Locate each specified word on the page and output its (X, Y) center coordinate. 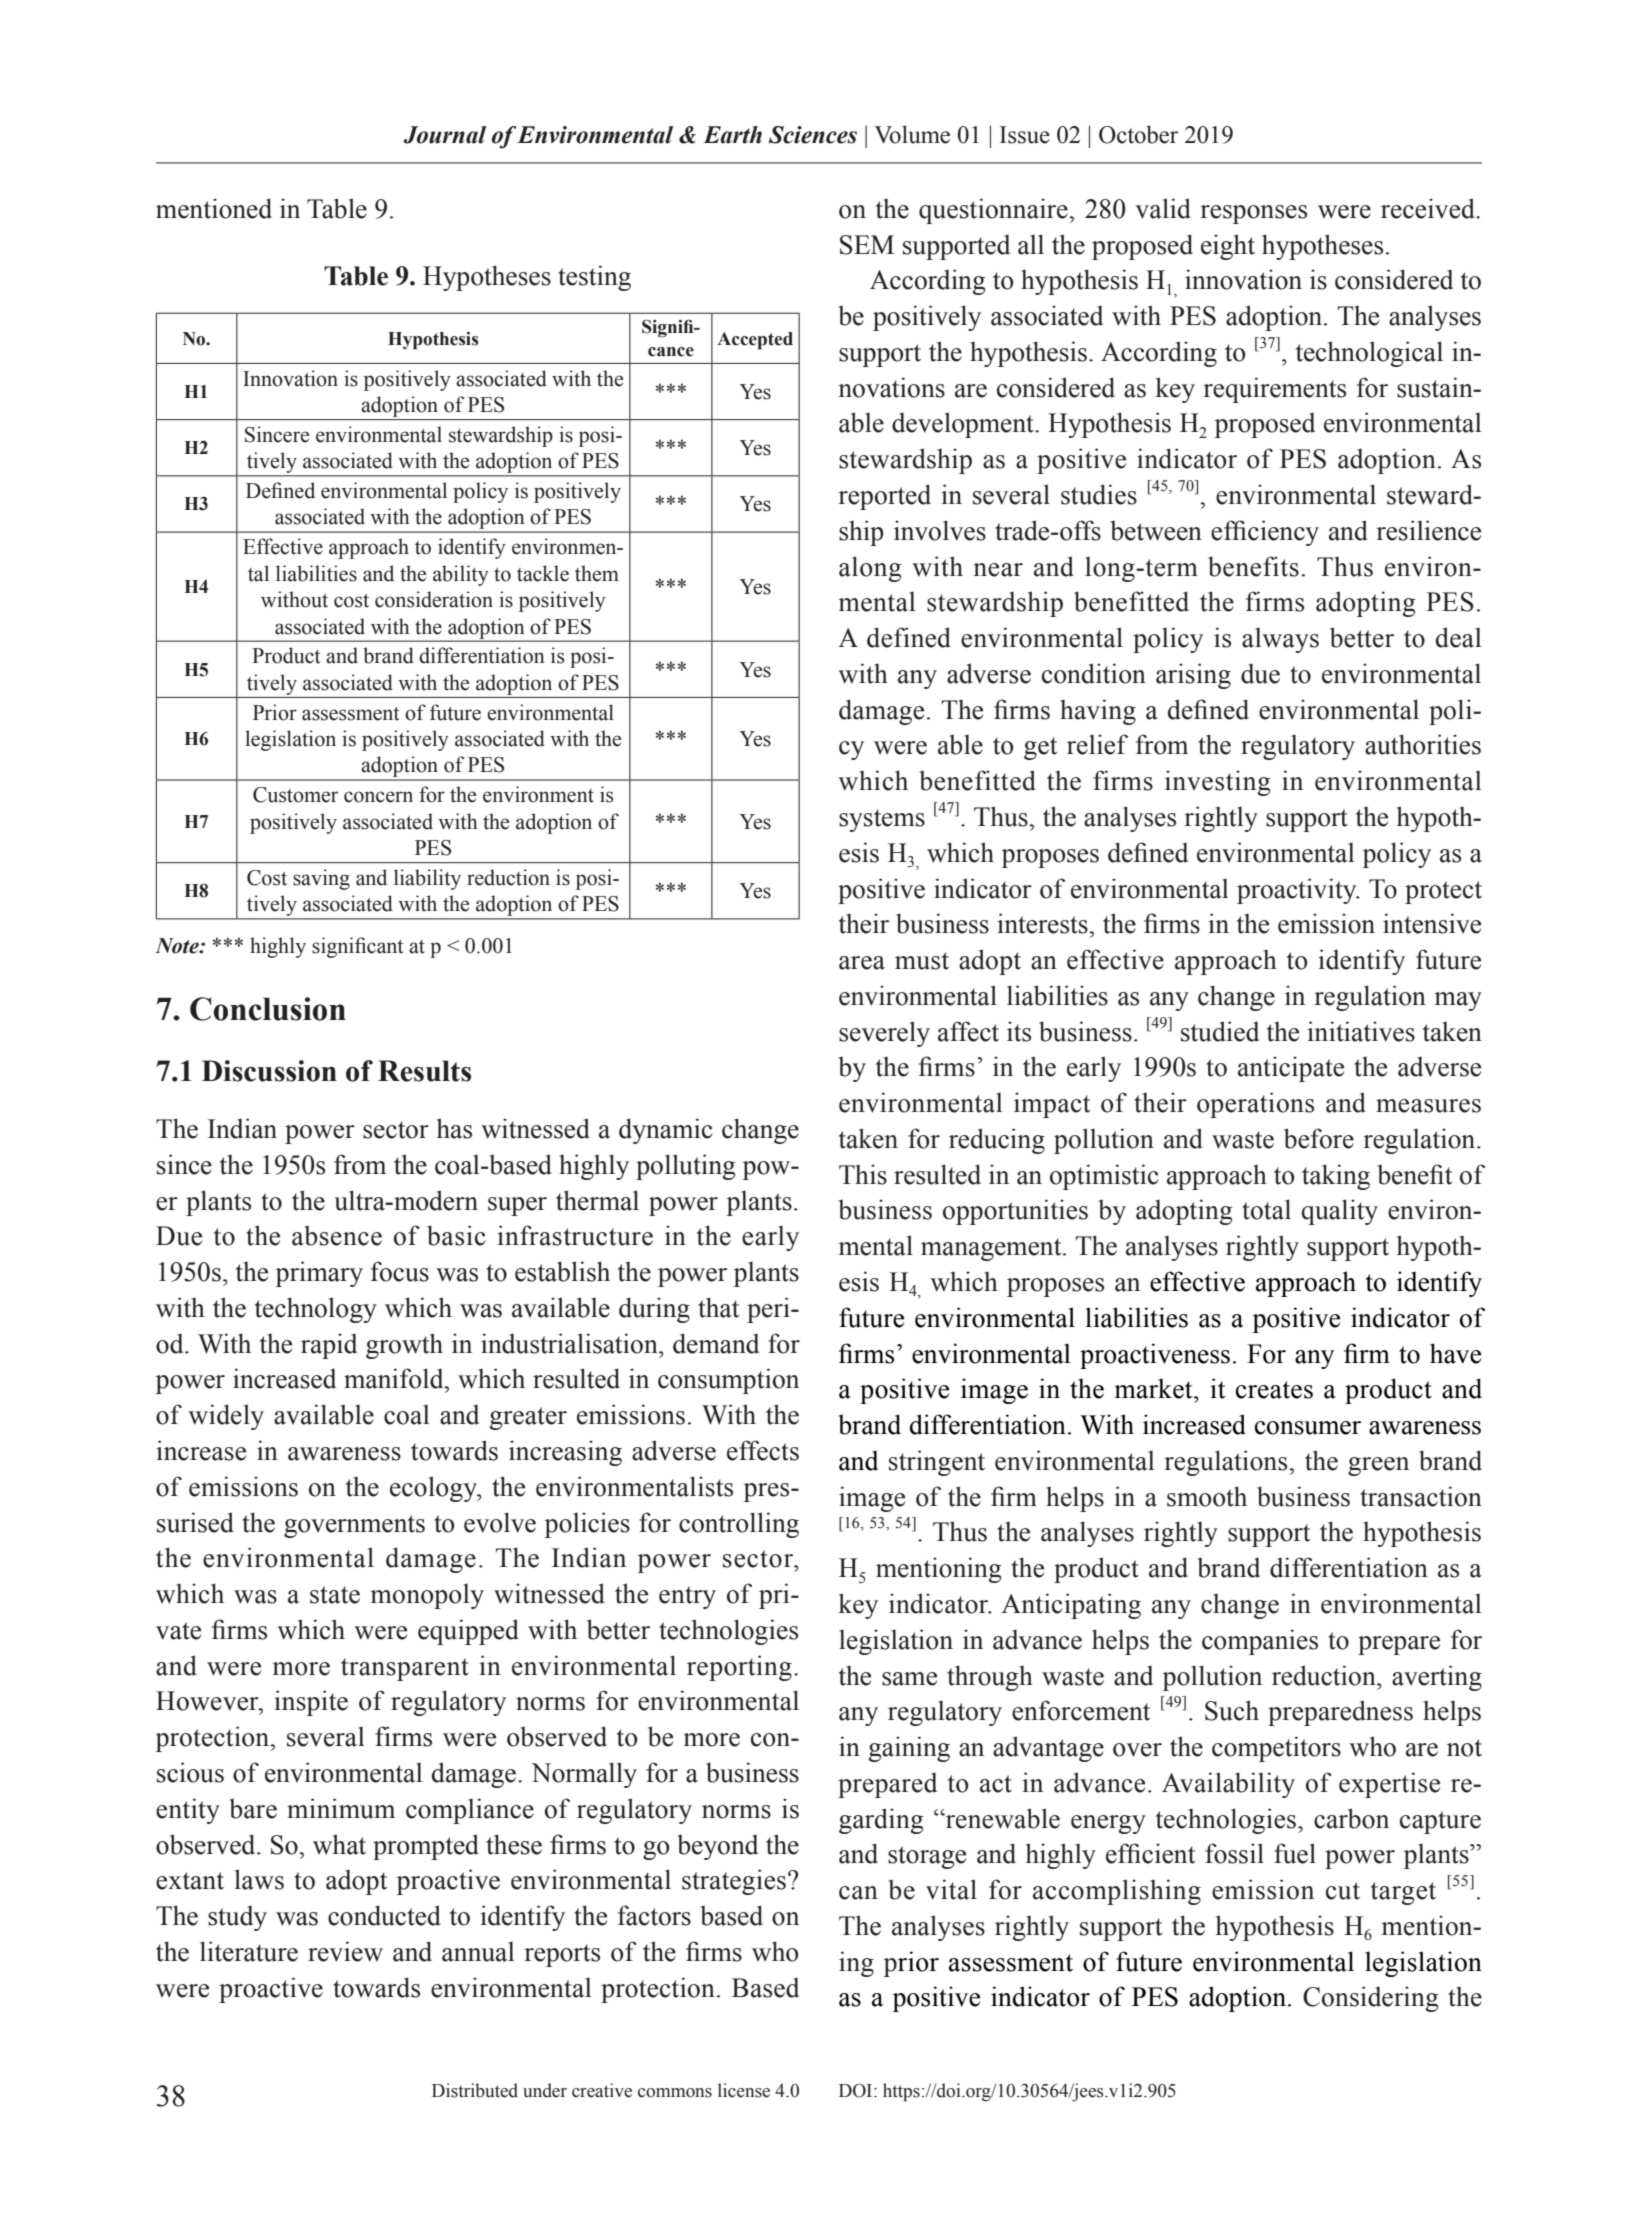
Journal (444, 135)
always (1280, 640)
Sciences (813, 135)
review (345, 1951)
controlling (739, 1525)
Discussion (269, 1071)
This (863, 1174)
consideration (434, 599)
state (335, 1595)
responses (1253, 214)
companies (1260, 1642)
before (1319, 1138)
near (998, 570)
